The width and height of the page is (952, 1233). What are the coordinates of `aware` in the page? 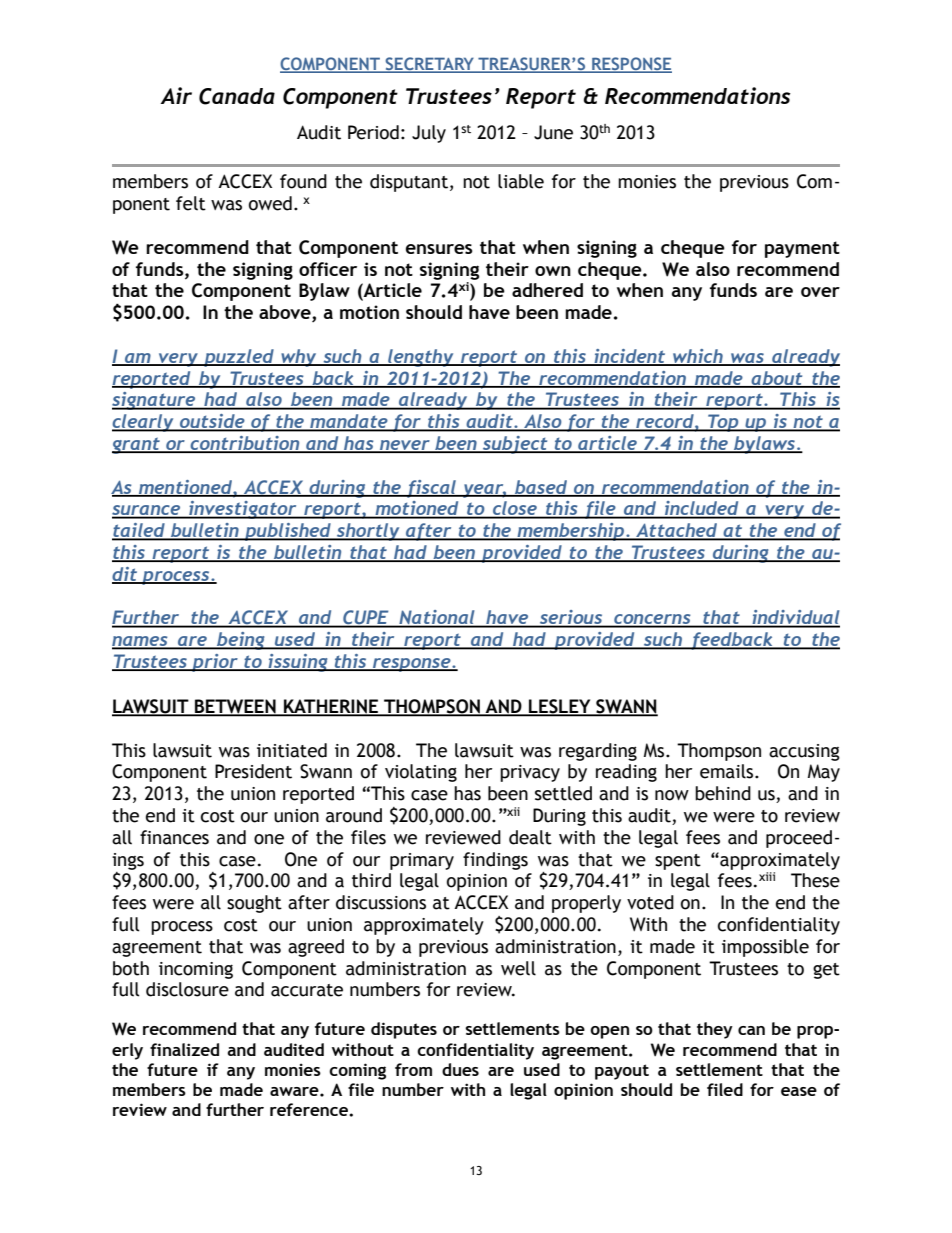 It's located at (295, 1091).
